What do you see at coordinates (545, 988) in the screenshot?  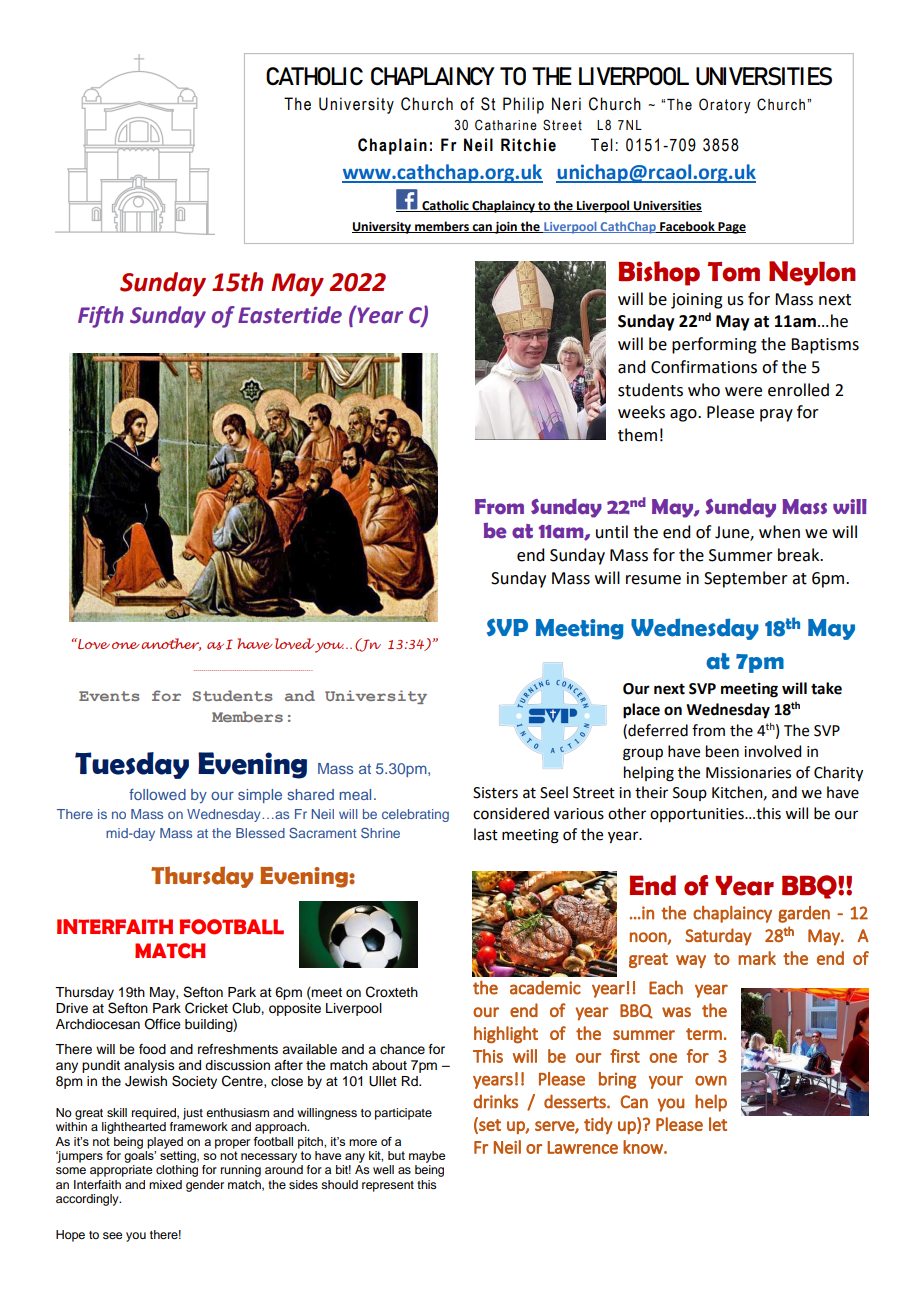 I see `academic` at bounding box center [545, 988].
